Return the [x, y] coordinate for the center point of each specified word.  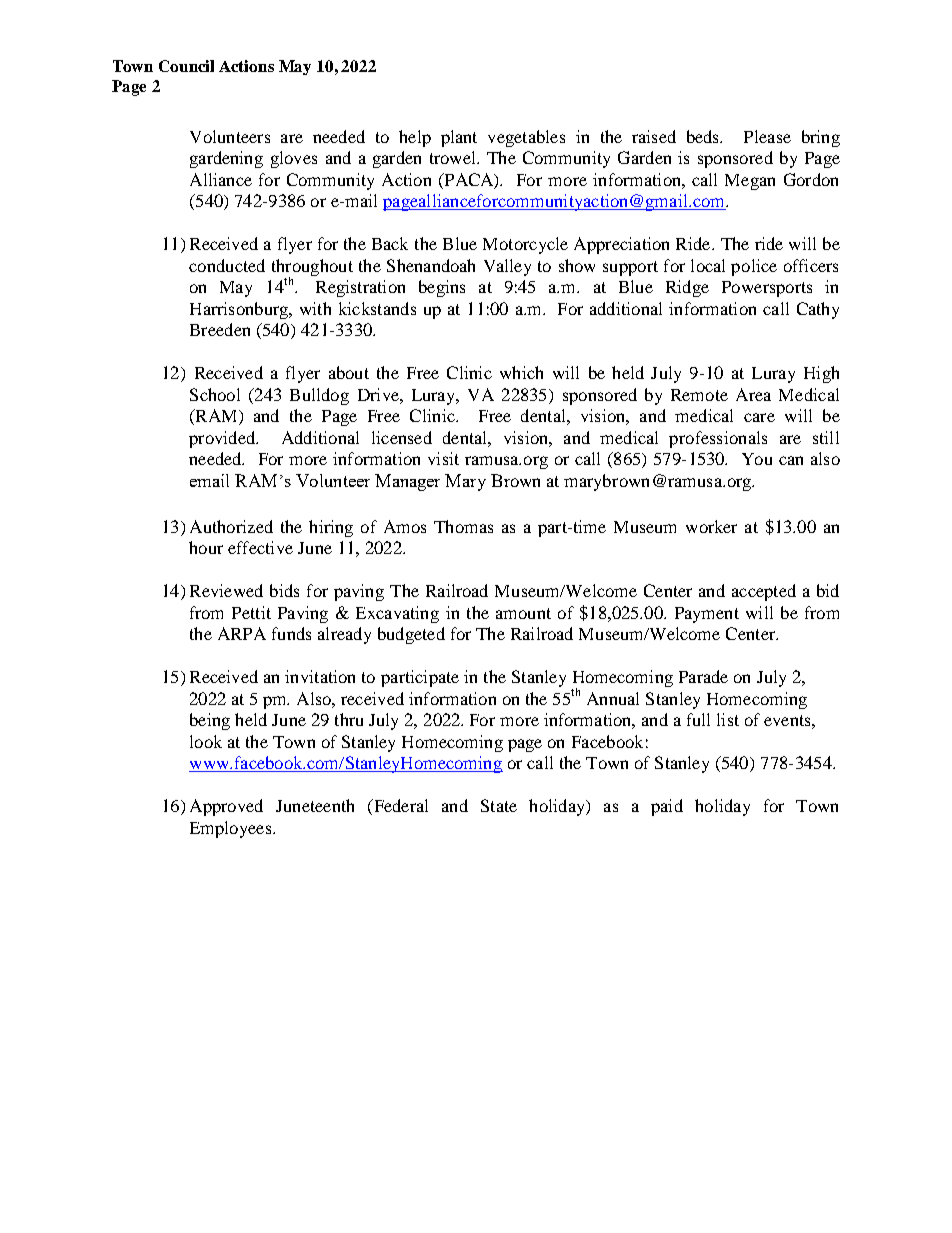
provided [223, 439]
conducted [227, 265]
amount [523, 613]
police [754, 267]
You [757, 459]
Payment [707, 615]
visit [443, 458]
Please [767, 136]
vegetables [526, 138]
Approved [226, 807]
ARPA [242, 633]
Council [186, 66]
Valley [507, 267]
